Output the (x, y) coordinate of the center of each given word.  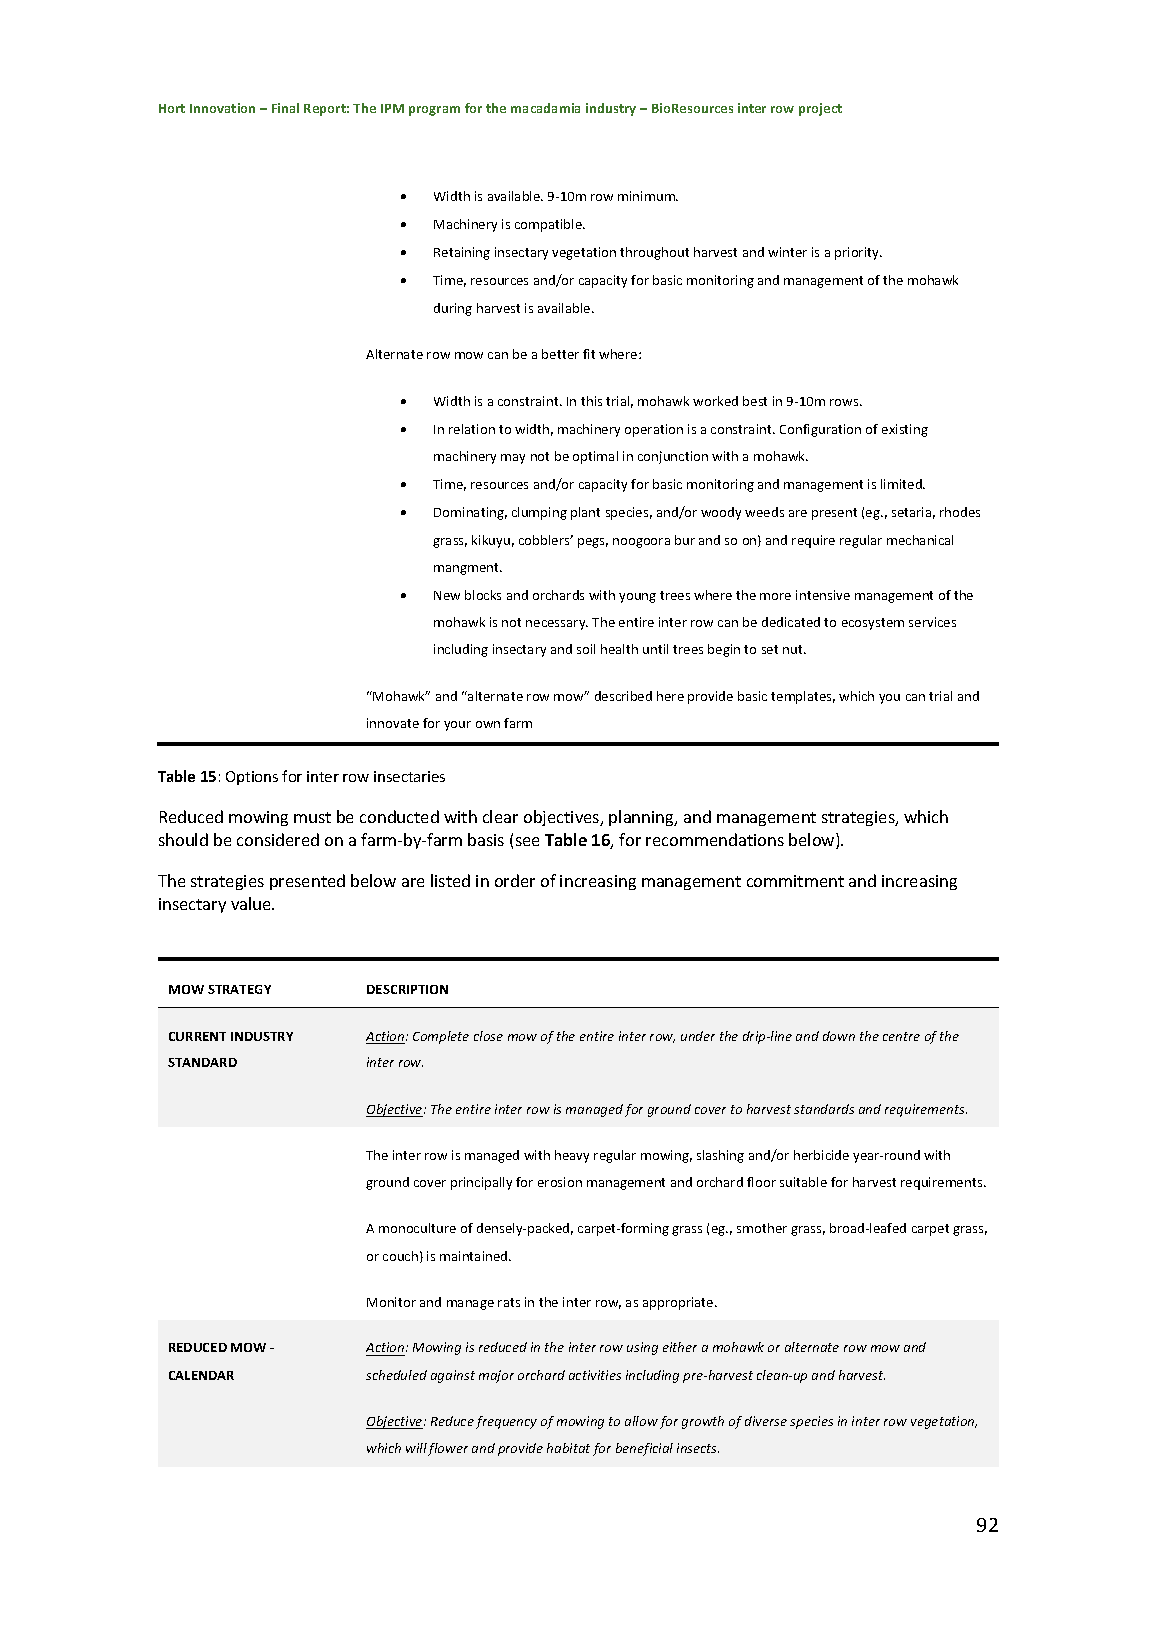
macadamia (545, 108)
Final (285, 108)
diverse (766, 1421)
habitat (568, 1448)
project (820, 109)
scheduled (396, 1375)
